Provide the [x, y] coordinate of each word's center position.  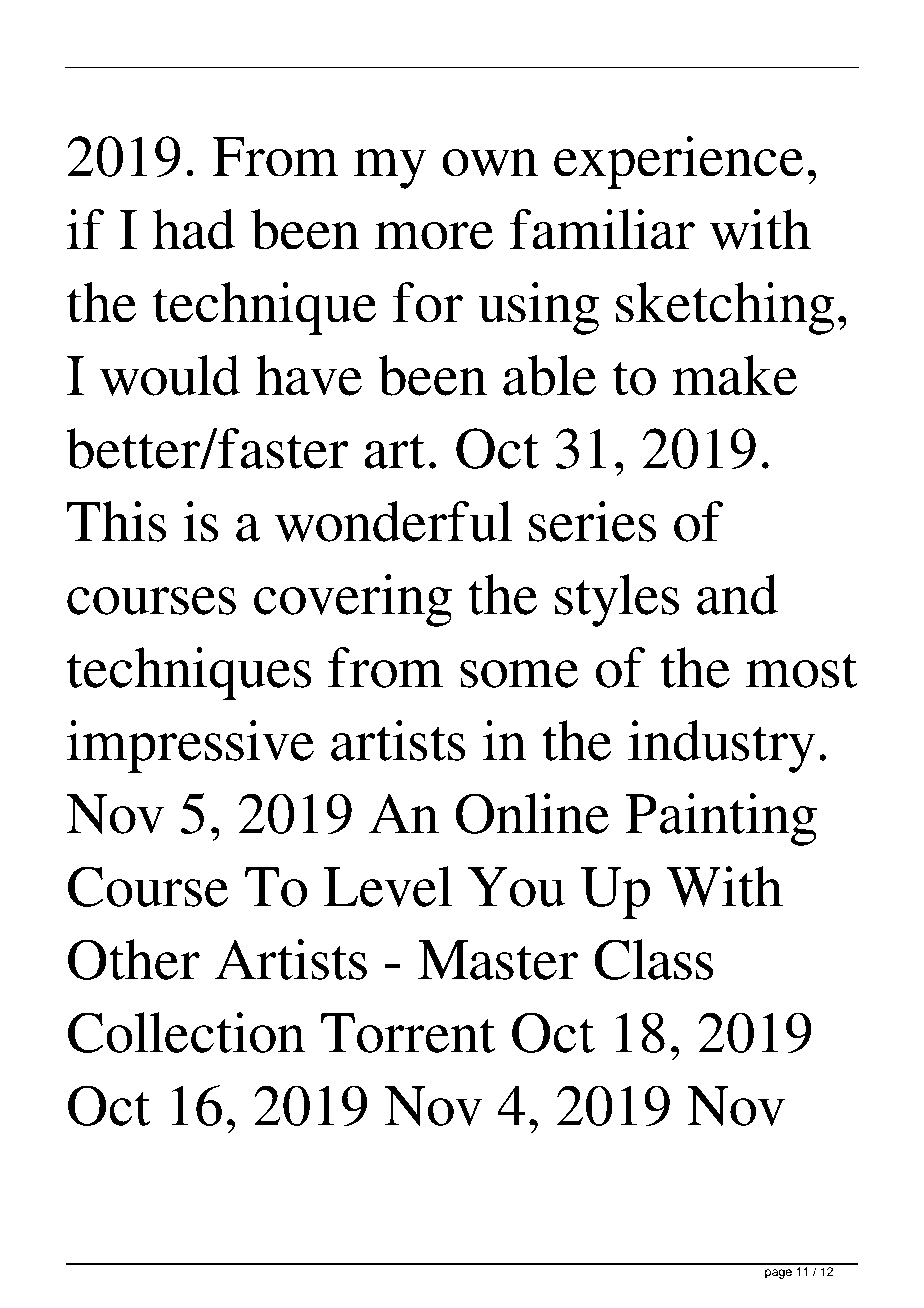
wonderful [393, 521]
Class [654, 959]
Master [498, 960]
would [170, 375]
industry [721, 746]
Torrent [408, 1033]
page [778, 1274]
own [490, 163]
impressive [190, 746]
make [734, 375]
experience [678, 162]
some [519, 674]
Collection [186, 1032]
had [194, 229]
